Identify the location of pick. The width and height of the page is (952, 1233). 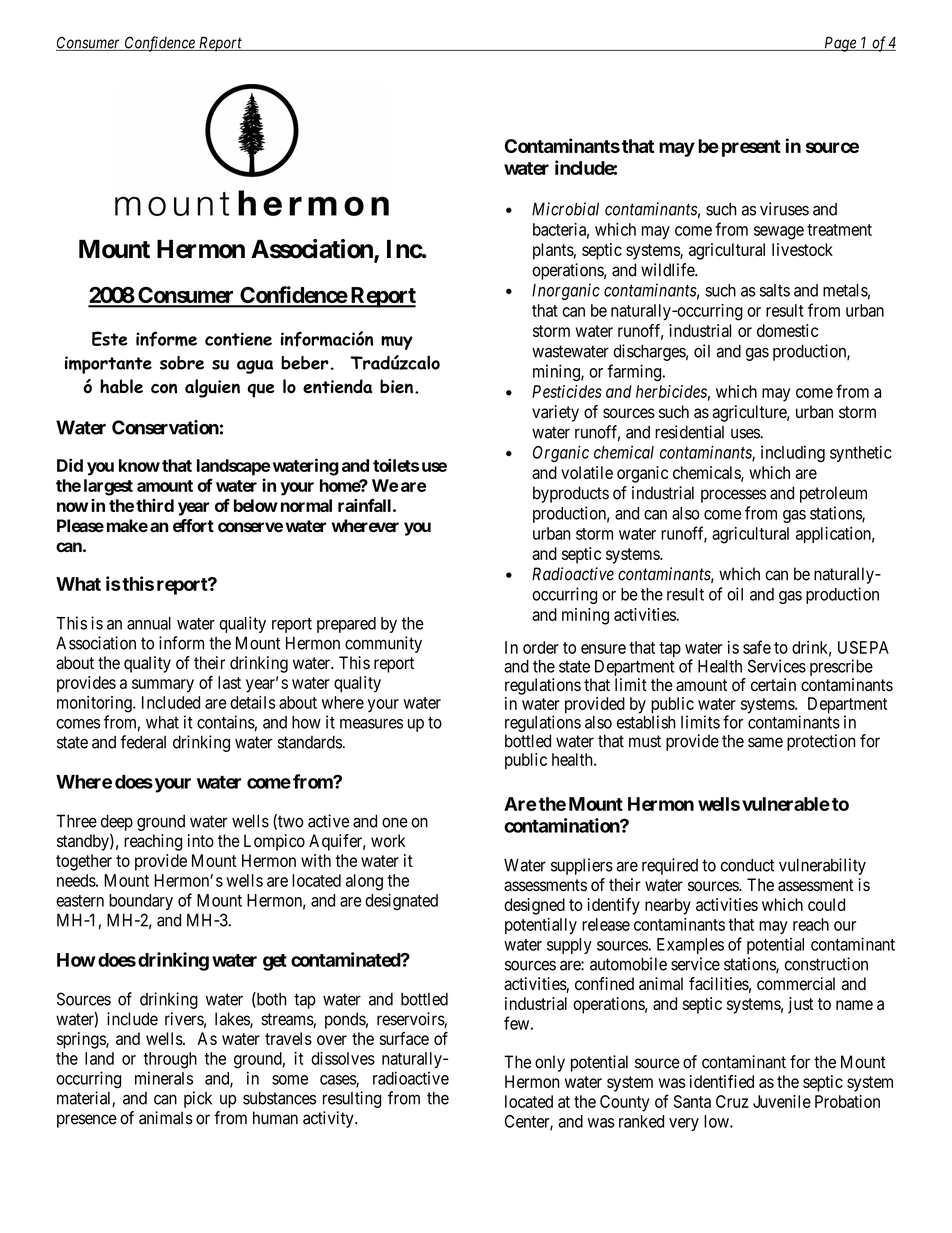
(198, 1099).
